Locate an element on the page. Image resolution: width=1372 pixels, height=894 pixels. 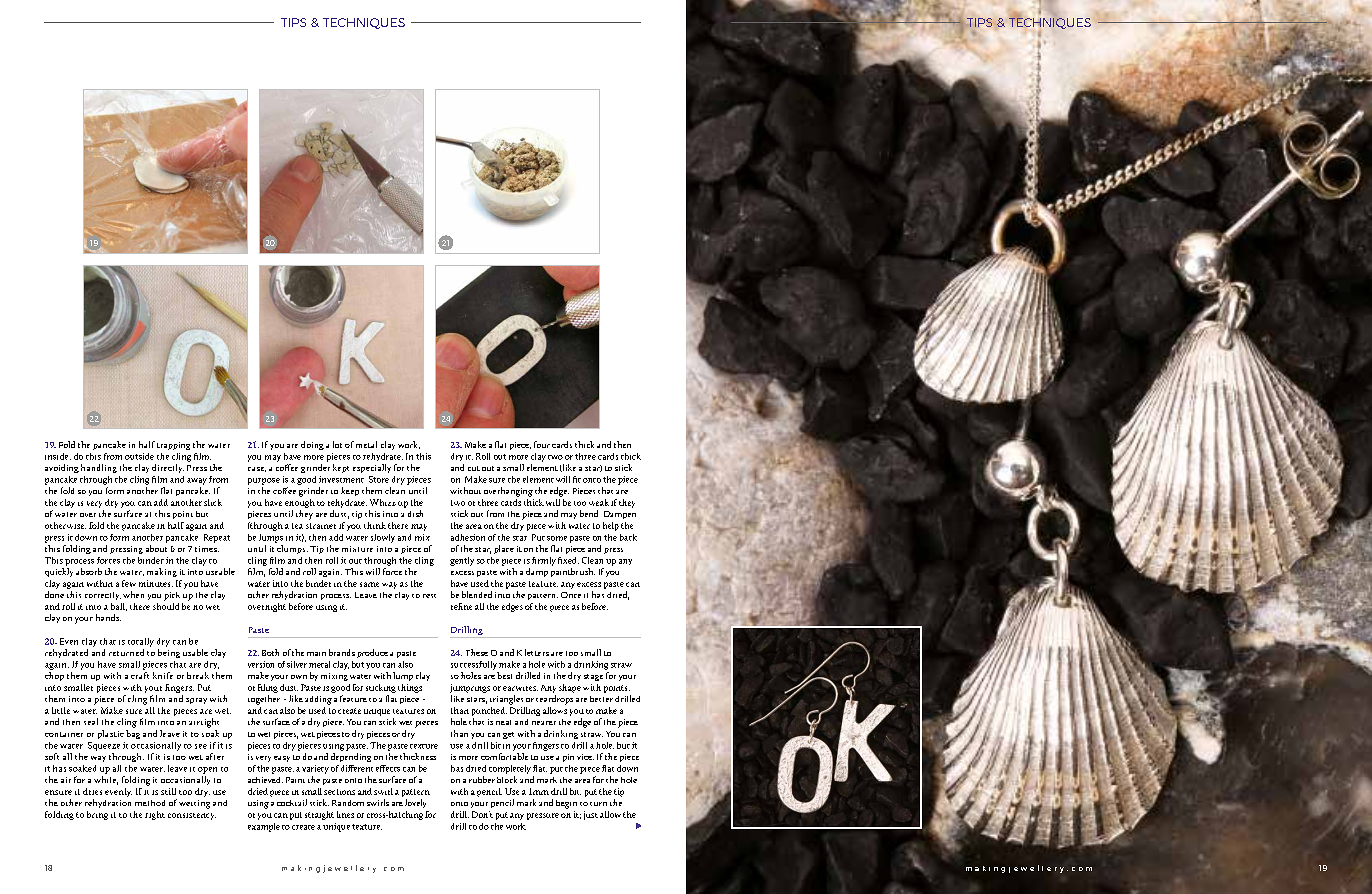
bring is located at coordinates (97, 815).
